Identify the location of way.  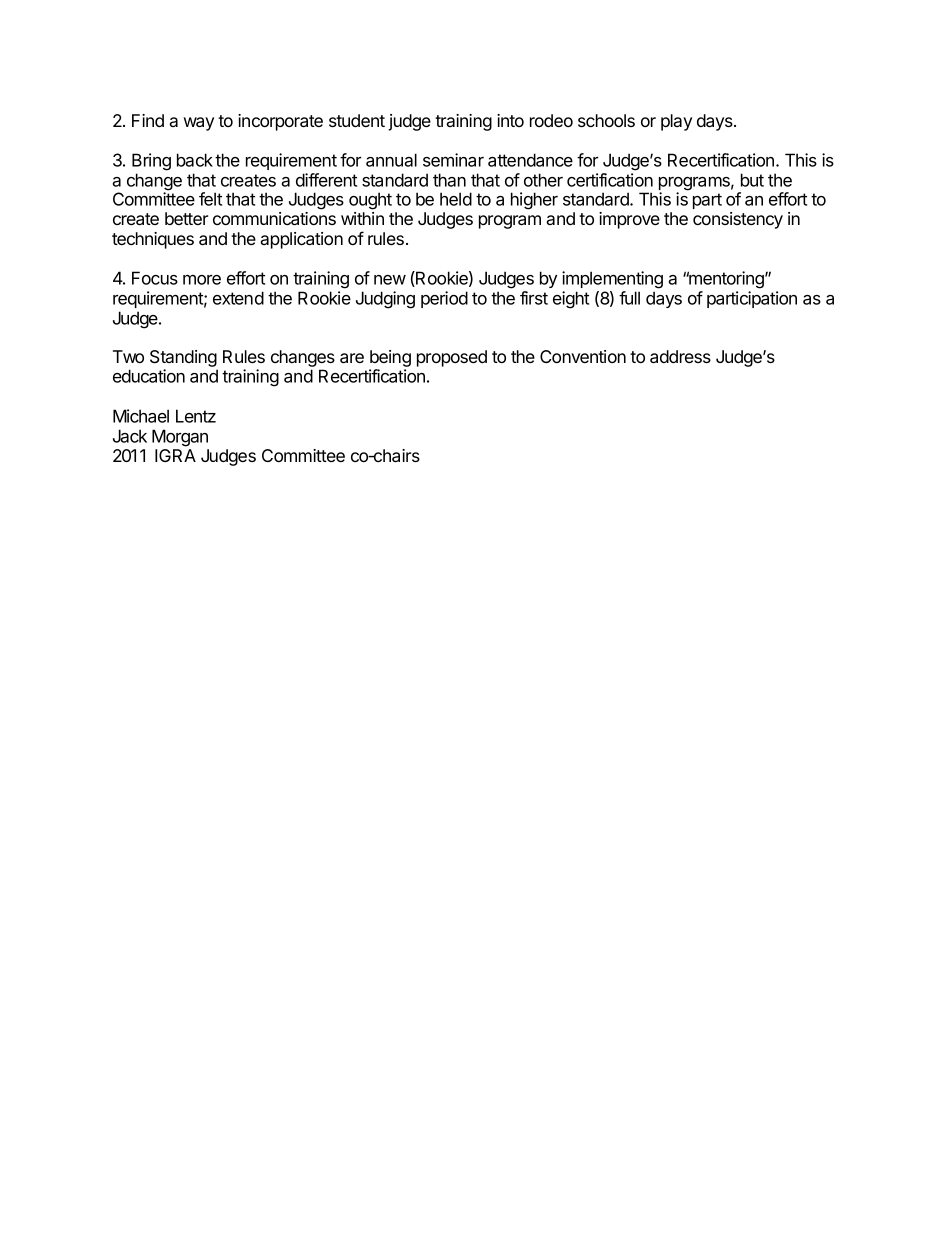
(199, 124).
